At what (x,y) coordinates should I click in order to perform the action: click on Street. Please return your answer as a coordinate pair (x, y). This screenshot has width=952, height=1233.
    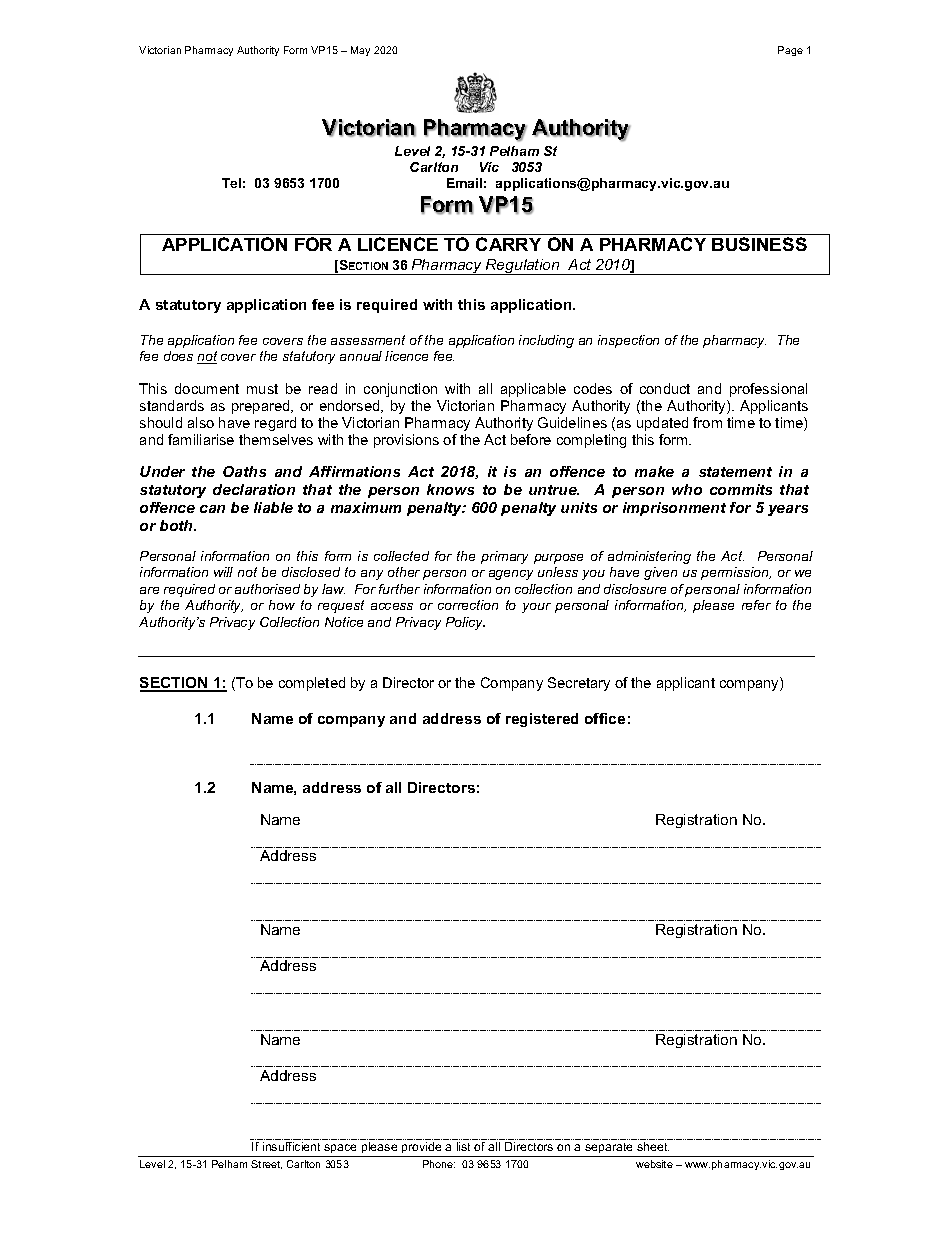
    Looking at the image, I should click on (266, 1164).
